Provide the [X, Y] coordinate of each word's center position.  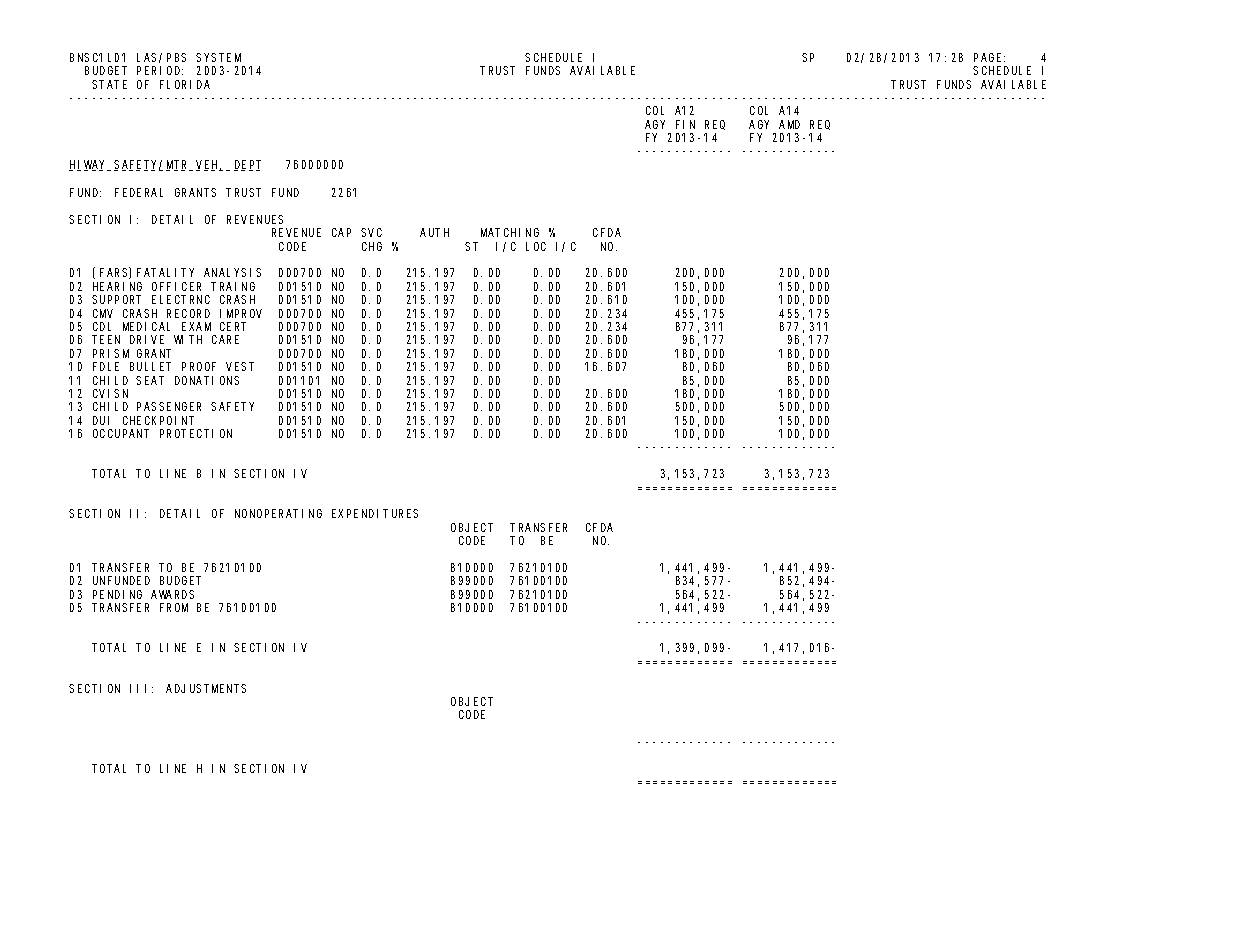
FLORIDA [185, 84]
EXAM [196, 326]
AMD [789, 124]
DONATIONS [207, 380]
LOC [536, 246]
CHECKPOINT [158, 420]
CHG [372, 246]
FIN [685, 124]
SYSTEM [218, 57]
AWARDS [172, 594]
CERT [233, 326]
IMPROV [241, 313]
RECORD [188, 313]
